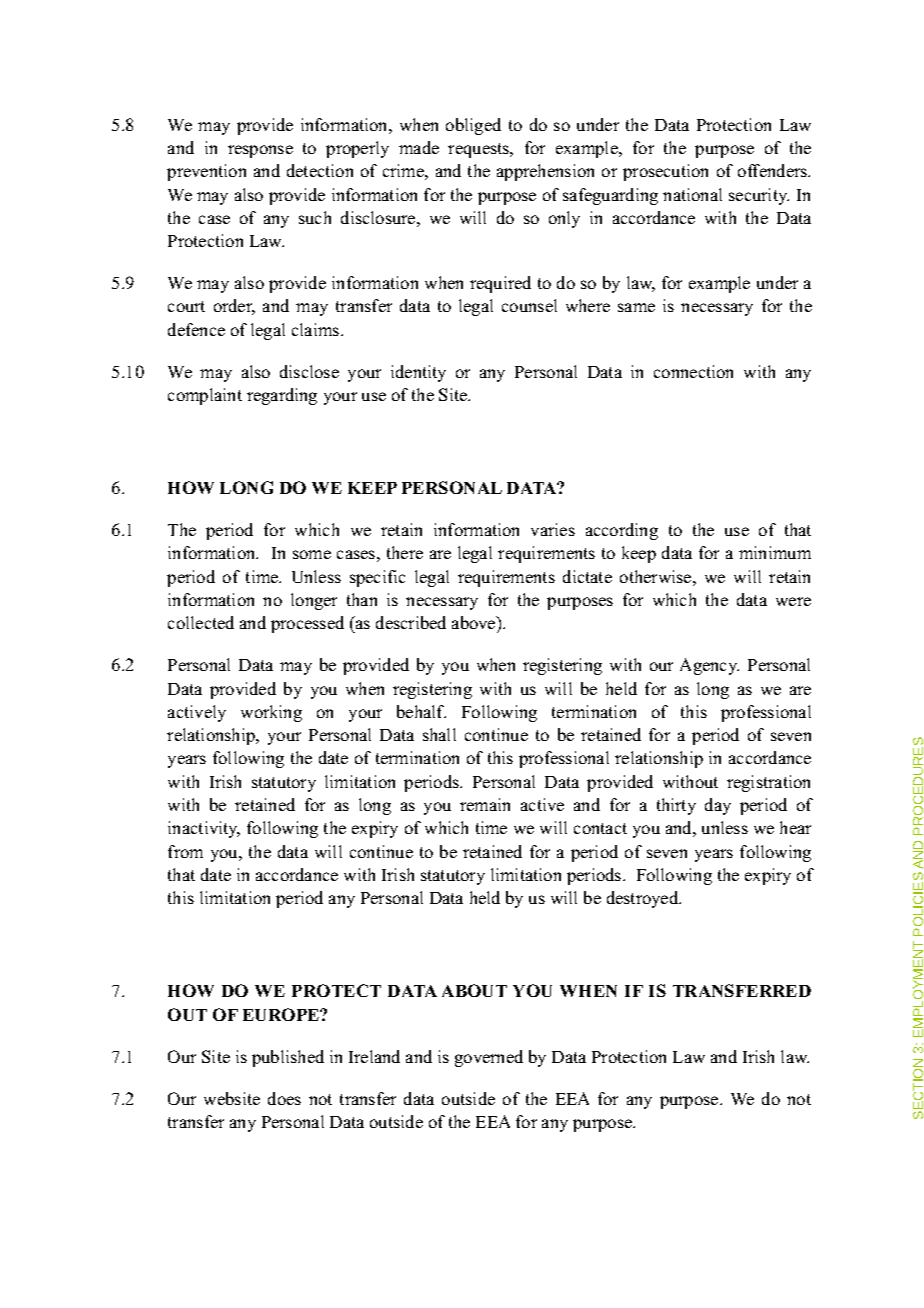 The image size is (924, 1308). What do you see at coordinates (271, 713) in the screenshot?
I see `working` at bounding box center [271, 713].
